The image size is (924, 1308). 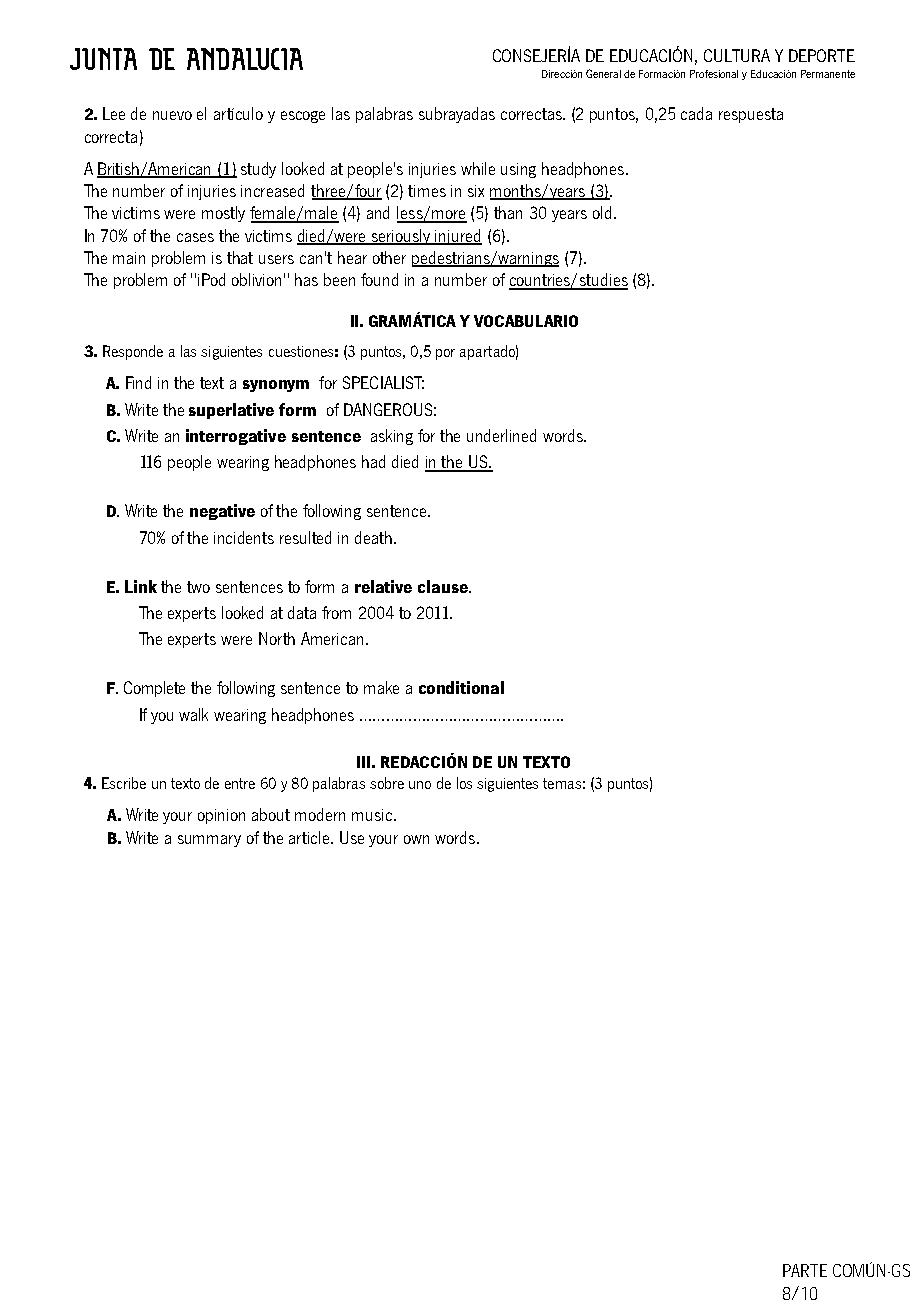 I want to click on summary, so click(x=209, y=841).
